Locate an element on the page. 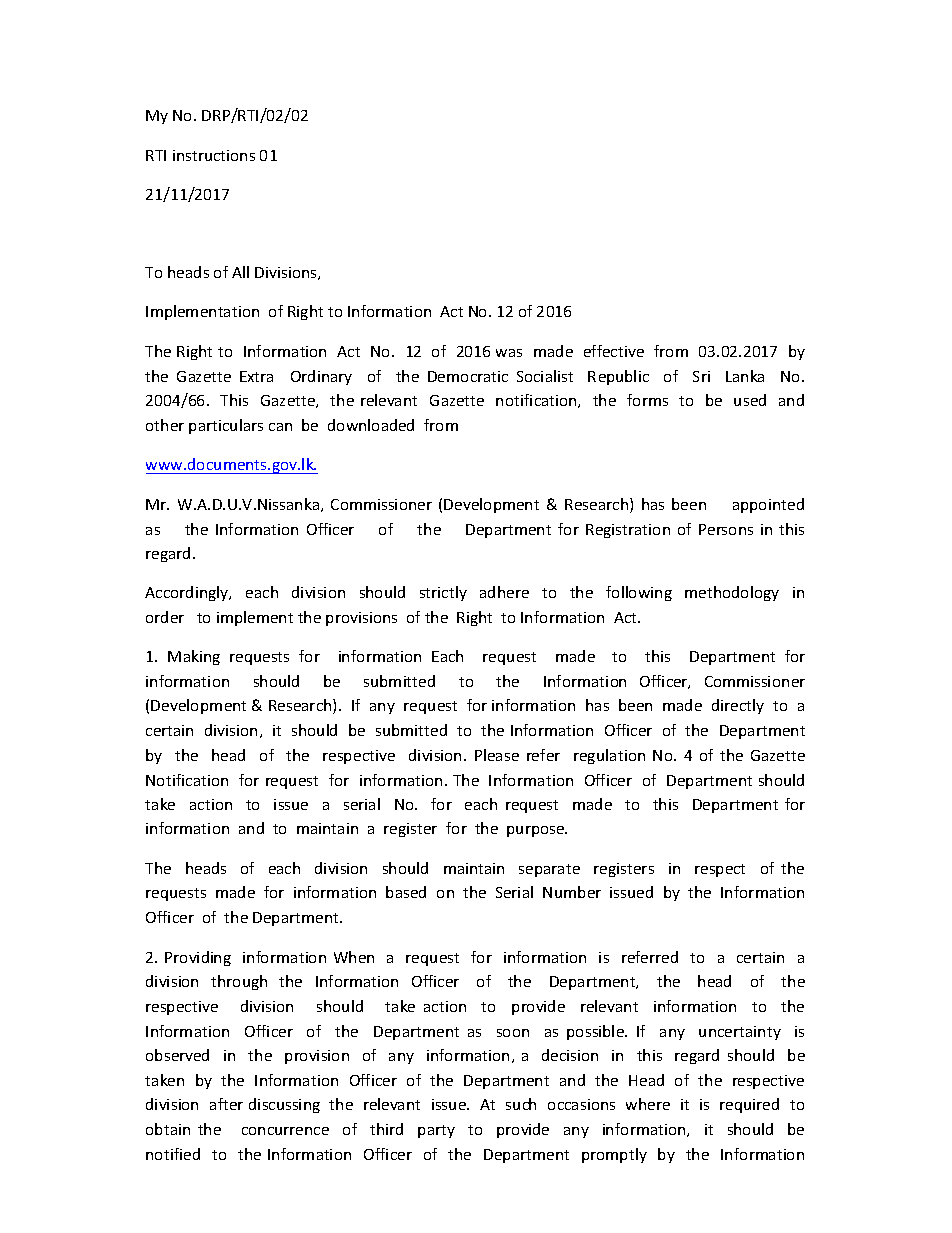 Image resolution: width=952 pixels, height=1233 pixels. Number is located at coordinates (572, 892).
